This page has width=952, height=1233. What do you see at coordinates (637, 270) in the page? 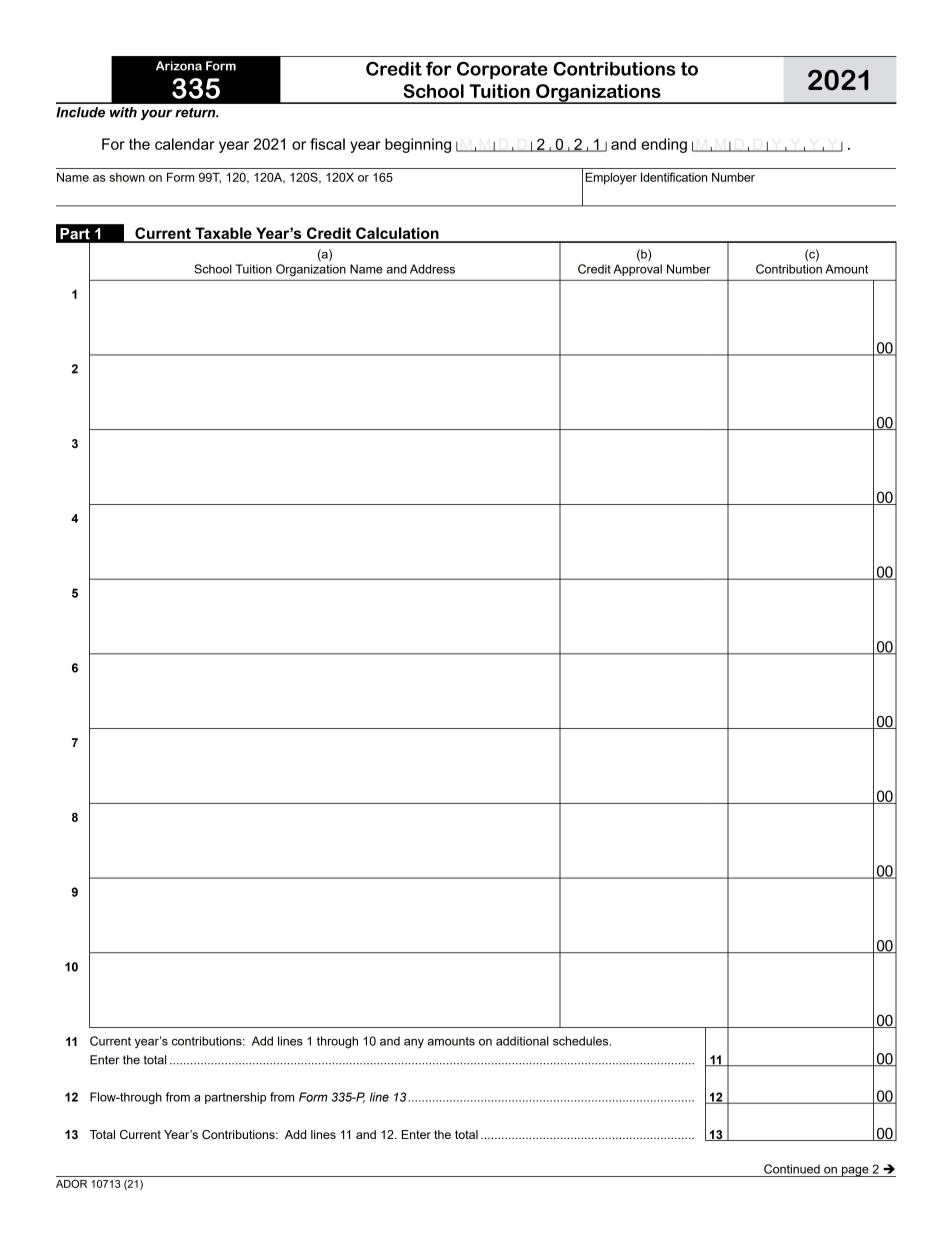
I see `Approval` at bounding box center [637, 270].
